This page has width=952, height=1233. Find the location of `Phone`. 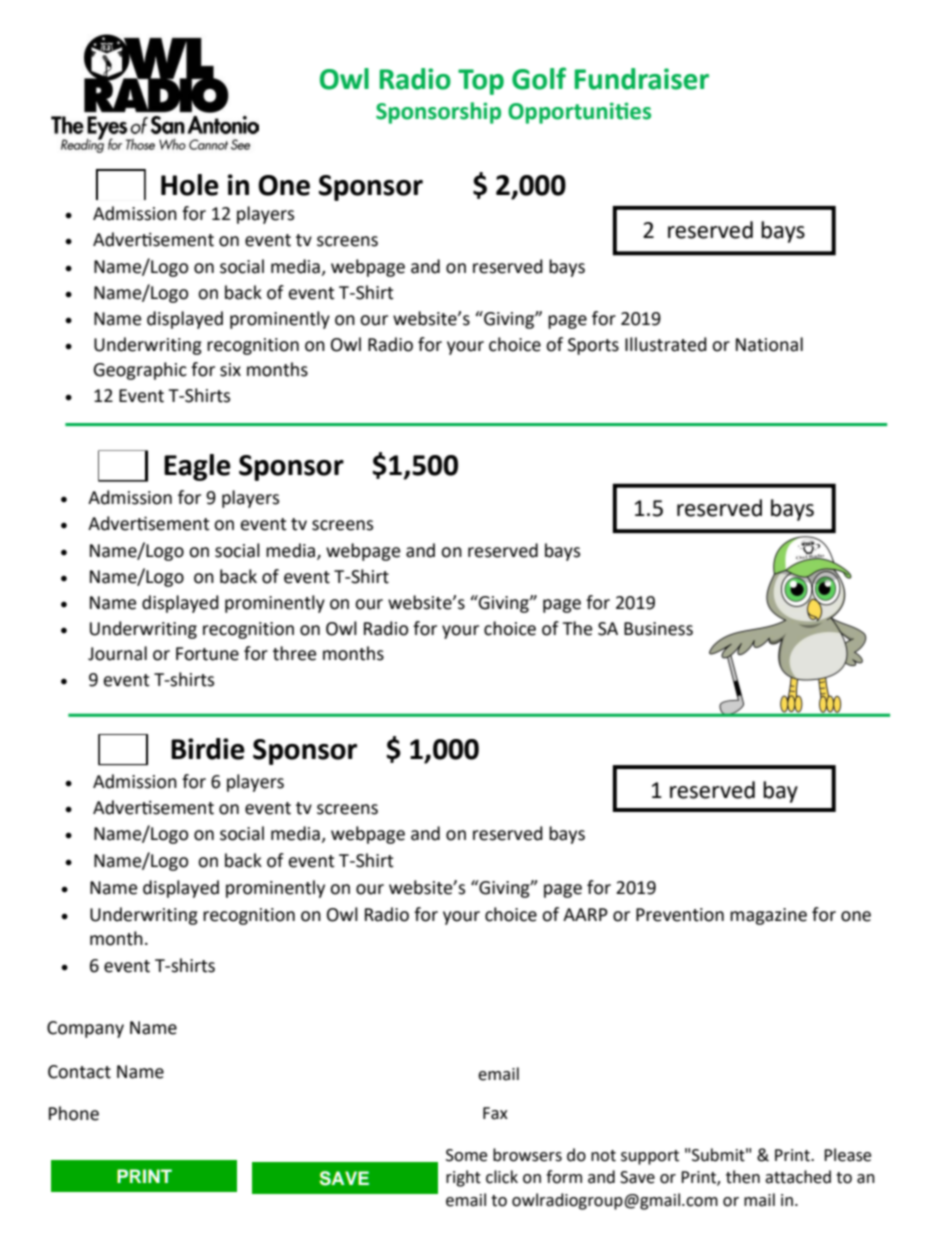

Phone is located at coordinates (74, 1113).
